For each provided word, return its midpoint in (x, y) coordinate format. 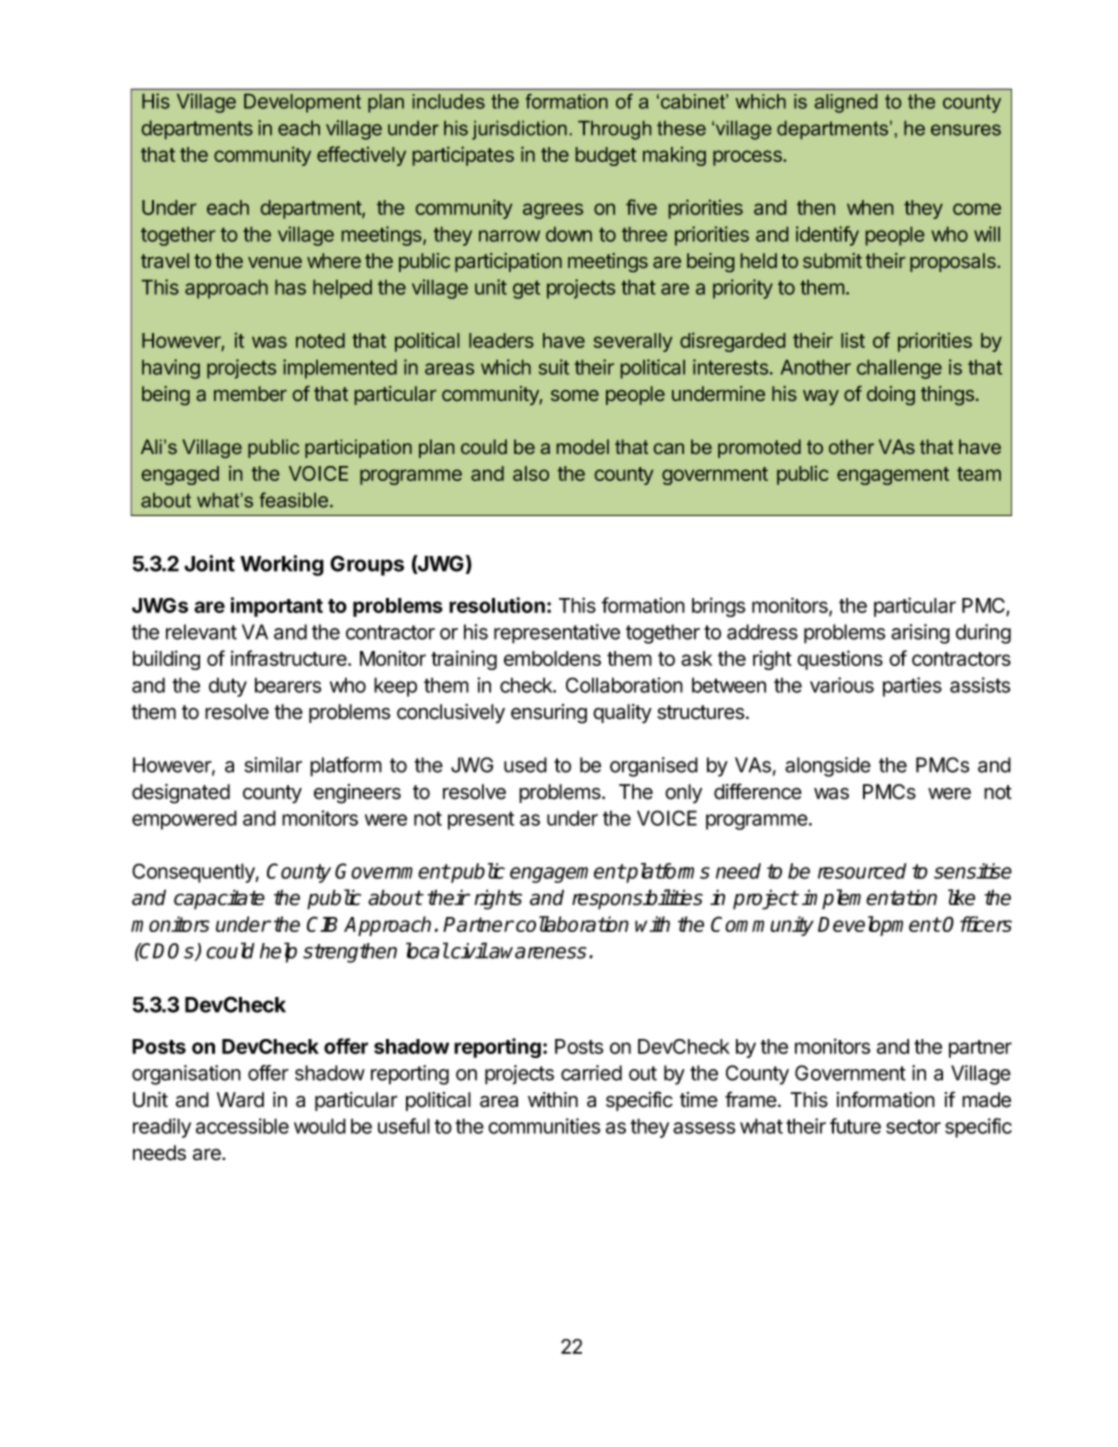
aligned (846, 103)
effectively (361, 156)
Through (614, 130)
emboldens (552, 658)
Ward (240, 1100)
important (277, 607)
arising (920, 634)
